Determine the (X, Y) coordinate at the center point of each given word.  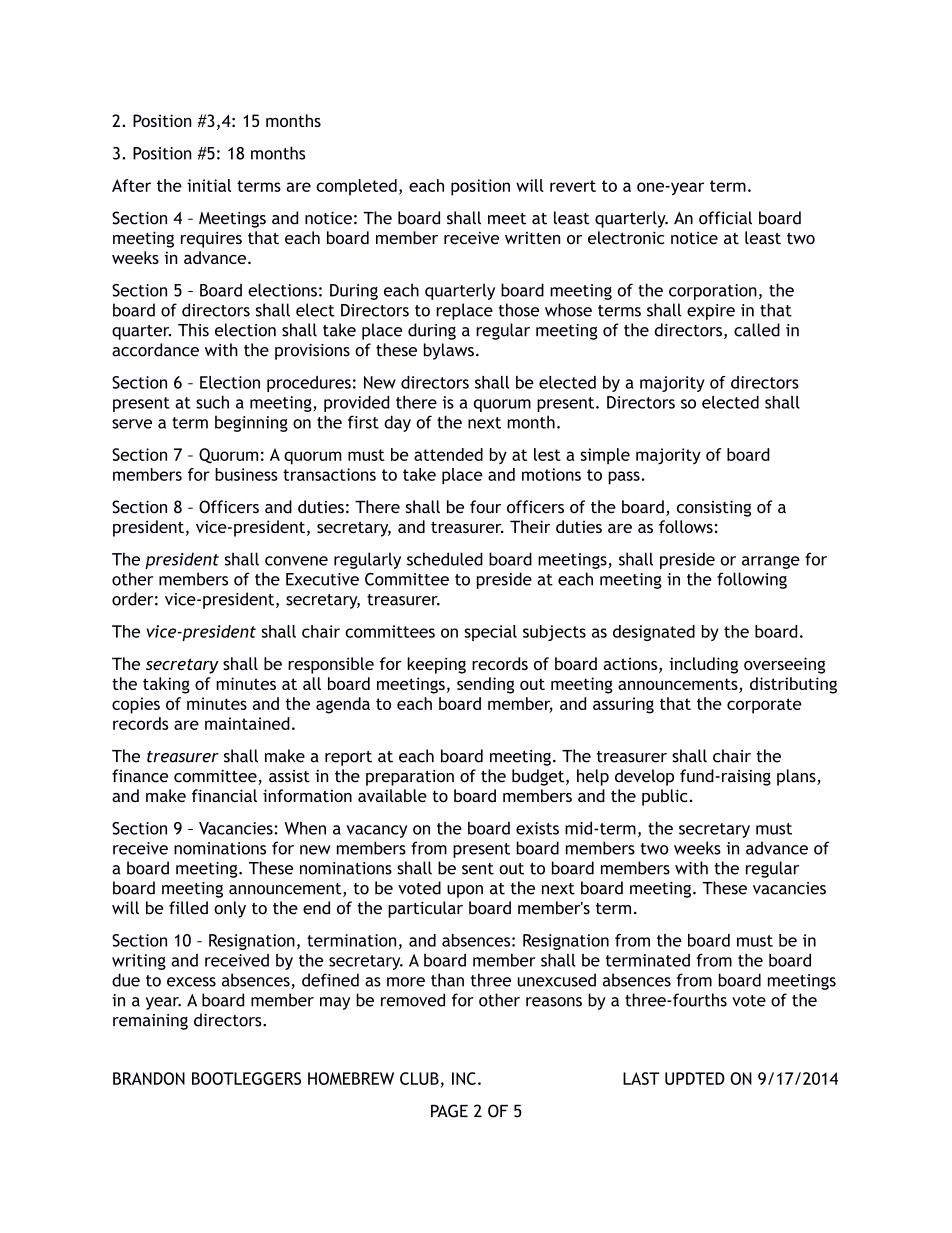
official (725, 218)
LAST (641, 1078)
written (532, 238)
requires (211, 239)
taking (166, 685)
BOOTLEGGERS (246, 1078)
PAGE (449, 1111)
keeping (436, 665)
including (703, 665)
